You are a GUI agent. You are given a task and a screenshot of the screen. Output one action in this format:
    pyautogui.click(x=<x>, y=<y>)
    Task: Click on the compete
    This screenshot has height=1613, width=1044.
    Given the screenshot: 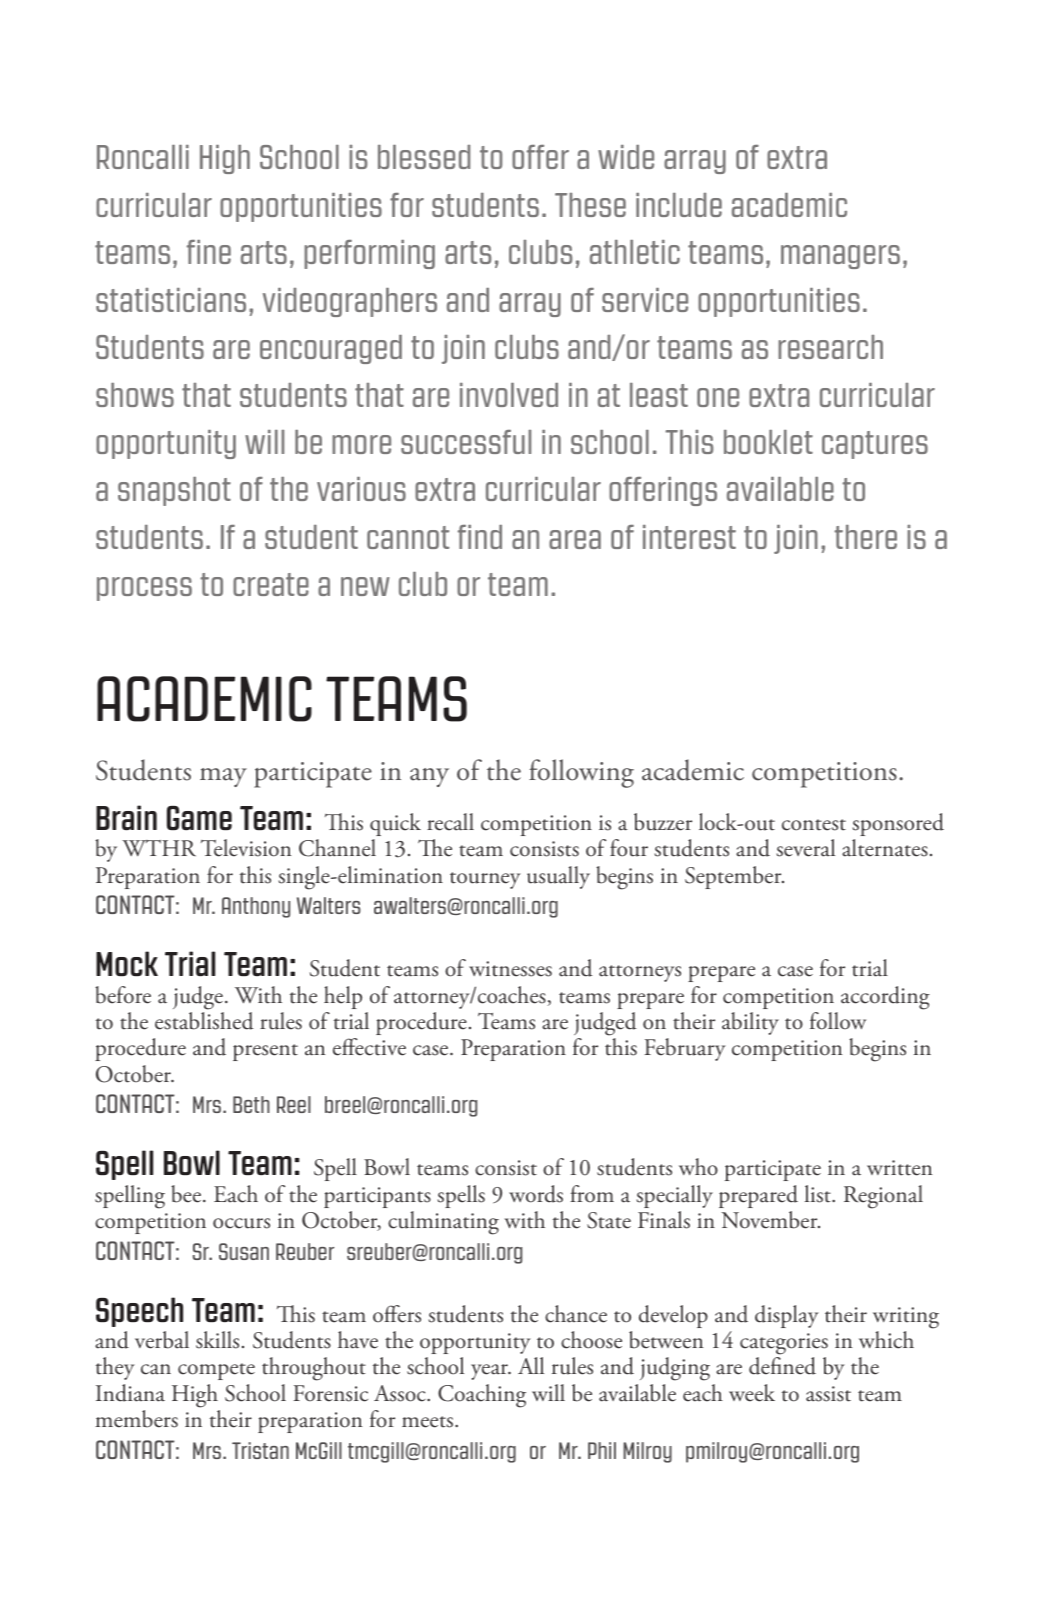 What is the action you would take?
    pyautogui.click(x=216, y=1371)
